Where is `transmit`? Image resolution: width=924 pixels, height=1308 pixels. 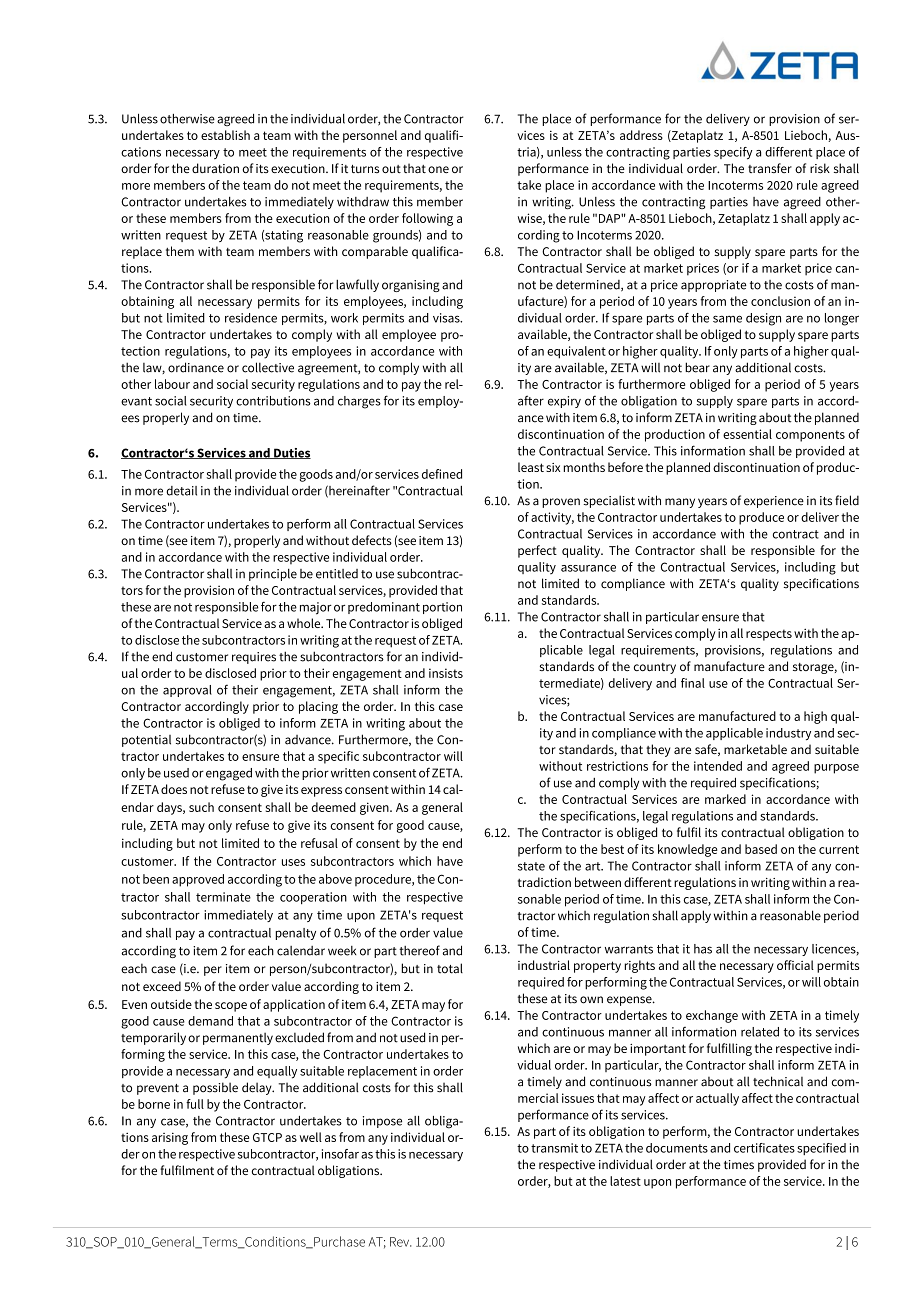 transmit is located at coordinates (554, 1148).
